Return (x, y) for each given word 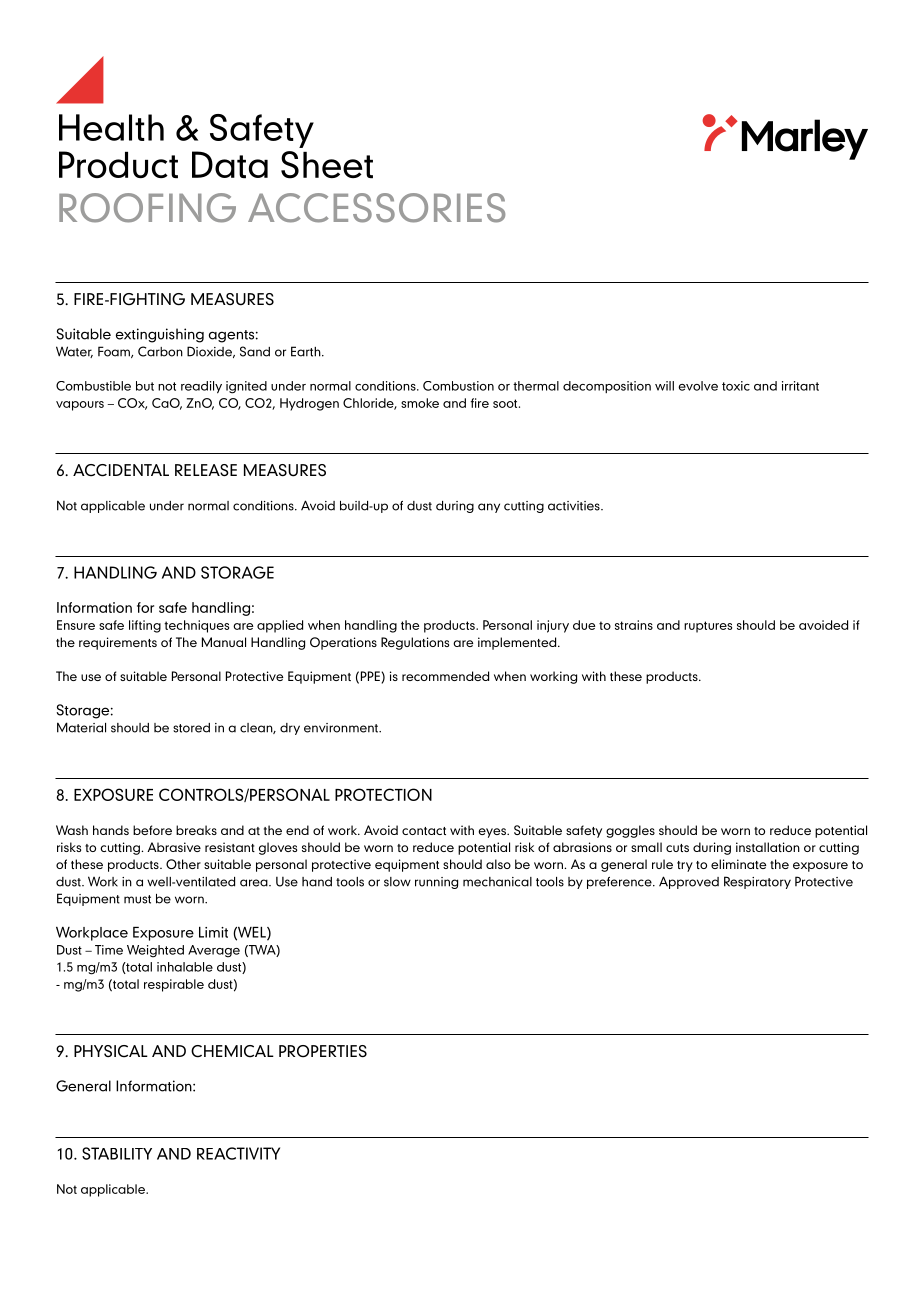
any (489, 508)
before (152, 830)
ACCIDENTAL (121, 470)
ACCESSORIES (376, 208)
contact (424, 831)
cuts (677, 848)
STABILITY (117, 1153)
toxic (736, 386)
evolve (698, 386)
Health (111, 127)
